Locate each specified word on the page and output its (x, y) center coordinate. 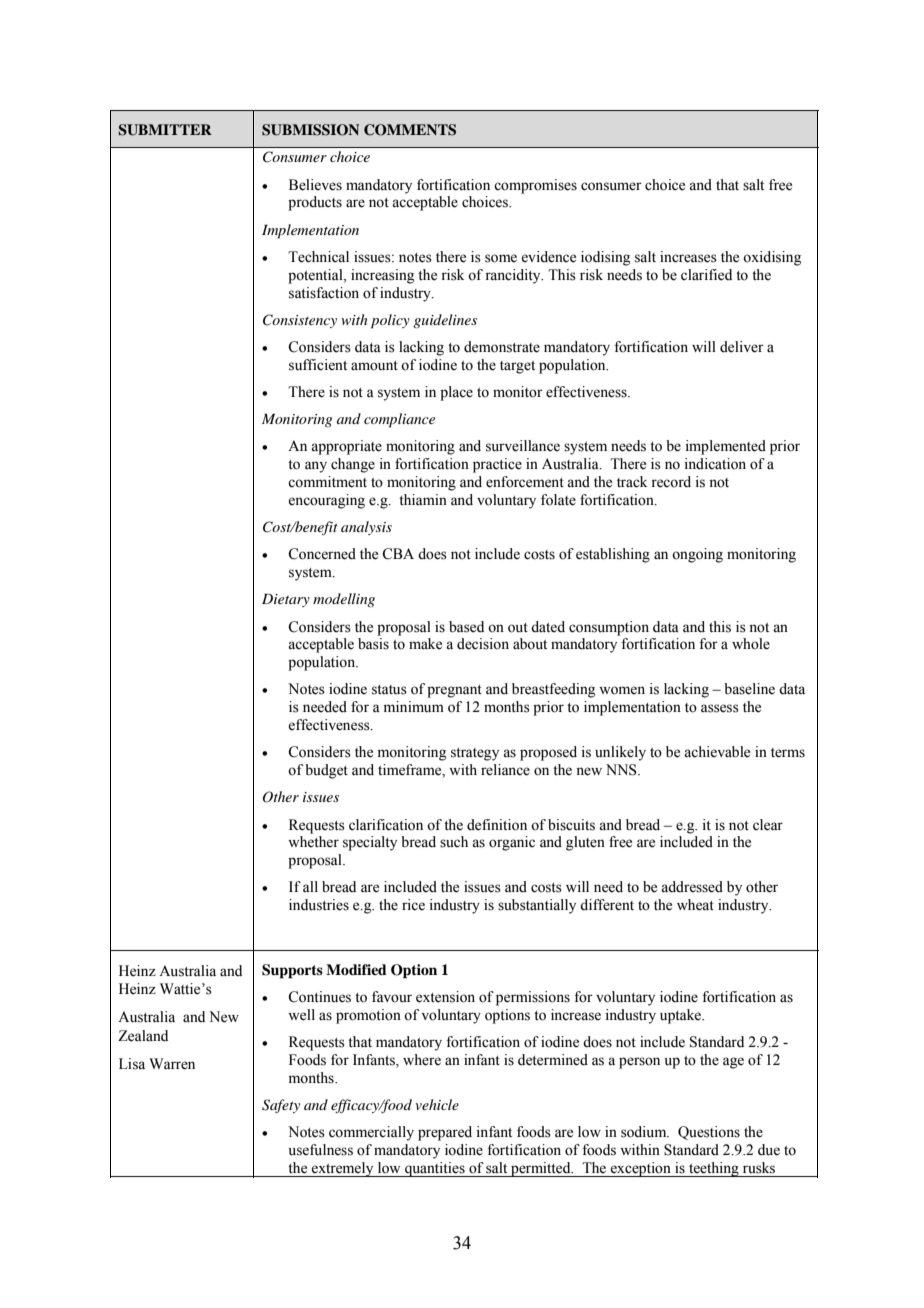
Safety (281, 1106)
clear (768, 825)
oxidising (772, 258)
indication (715, 464)
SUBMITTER (165, 130)
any (316, 467)
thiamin (423, 499)
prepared (445, 1133)
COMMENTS (410, 130)
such (454, 842)
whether (313, 842)
